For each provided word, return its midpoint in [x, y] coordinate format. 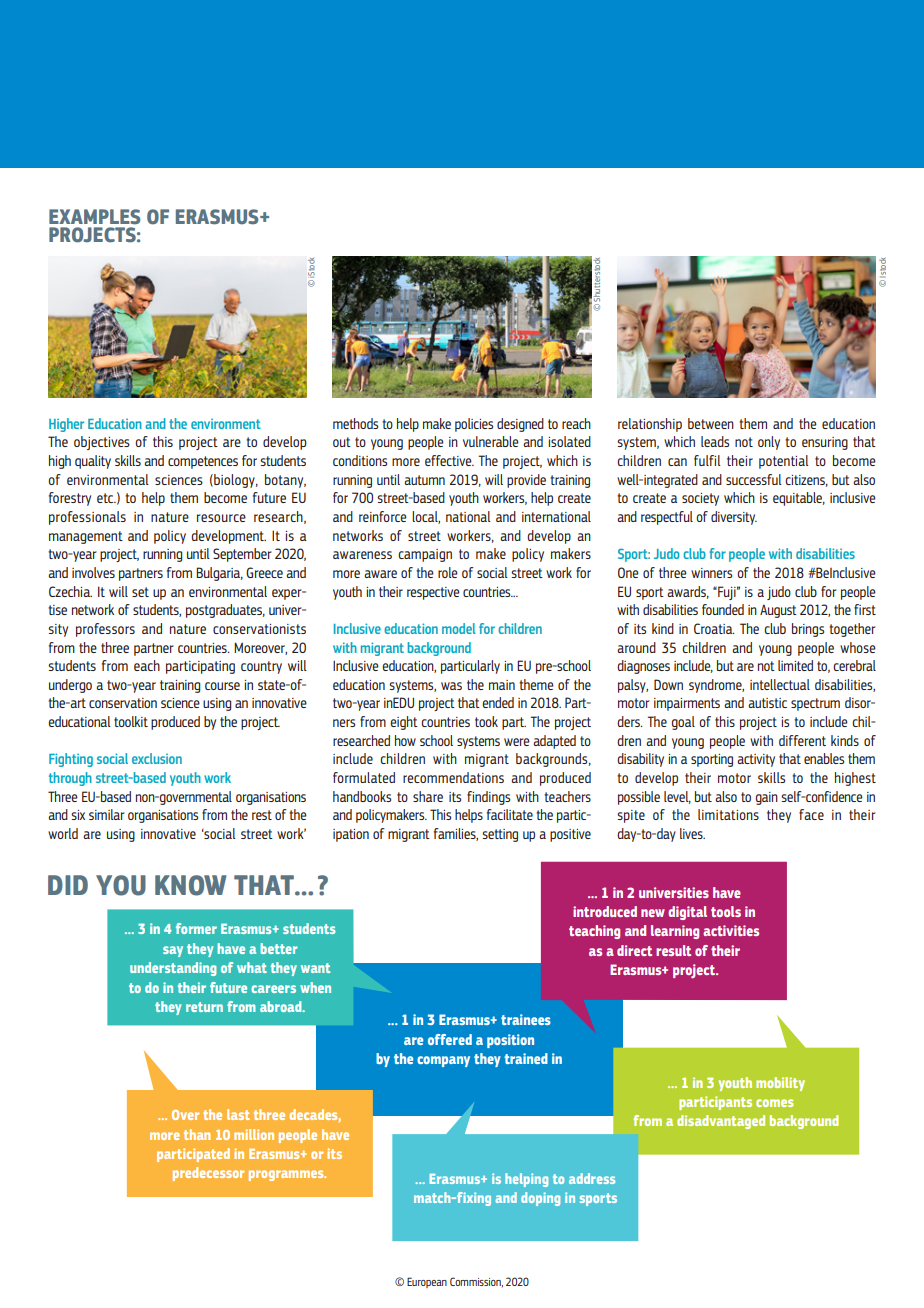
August [778, 611]
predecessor [208, 1174]
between [711, 423]
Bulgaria [219, 574]
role [448, 572]
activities [731, 930]
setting [500, 835]
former [196, 928]
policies [474, 425]
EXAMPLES [94, 217]
